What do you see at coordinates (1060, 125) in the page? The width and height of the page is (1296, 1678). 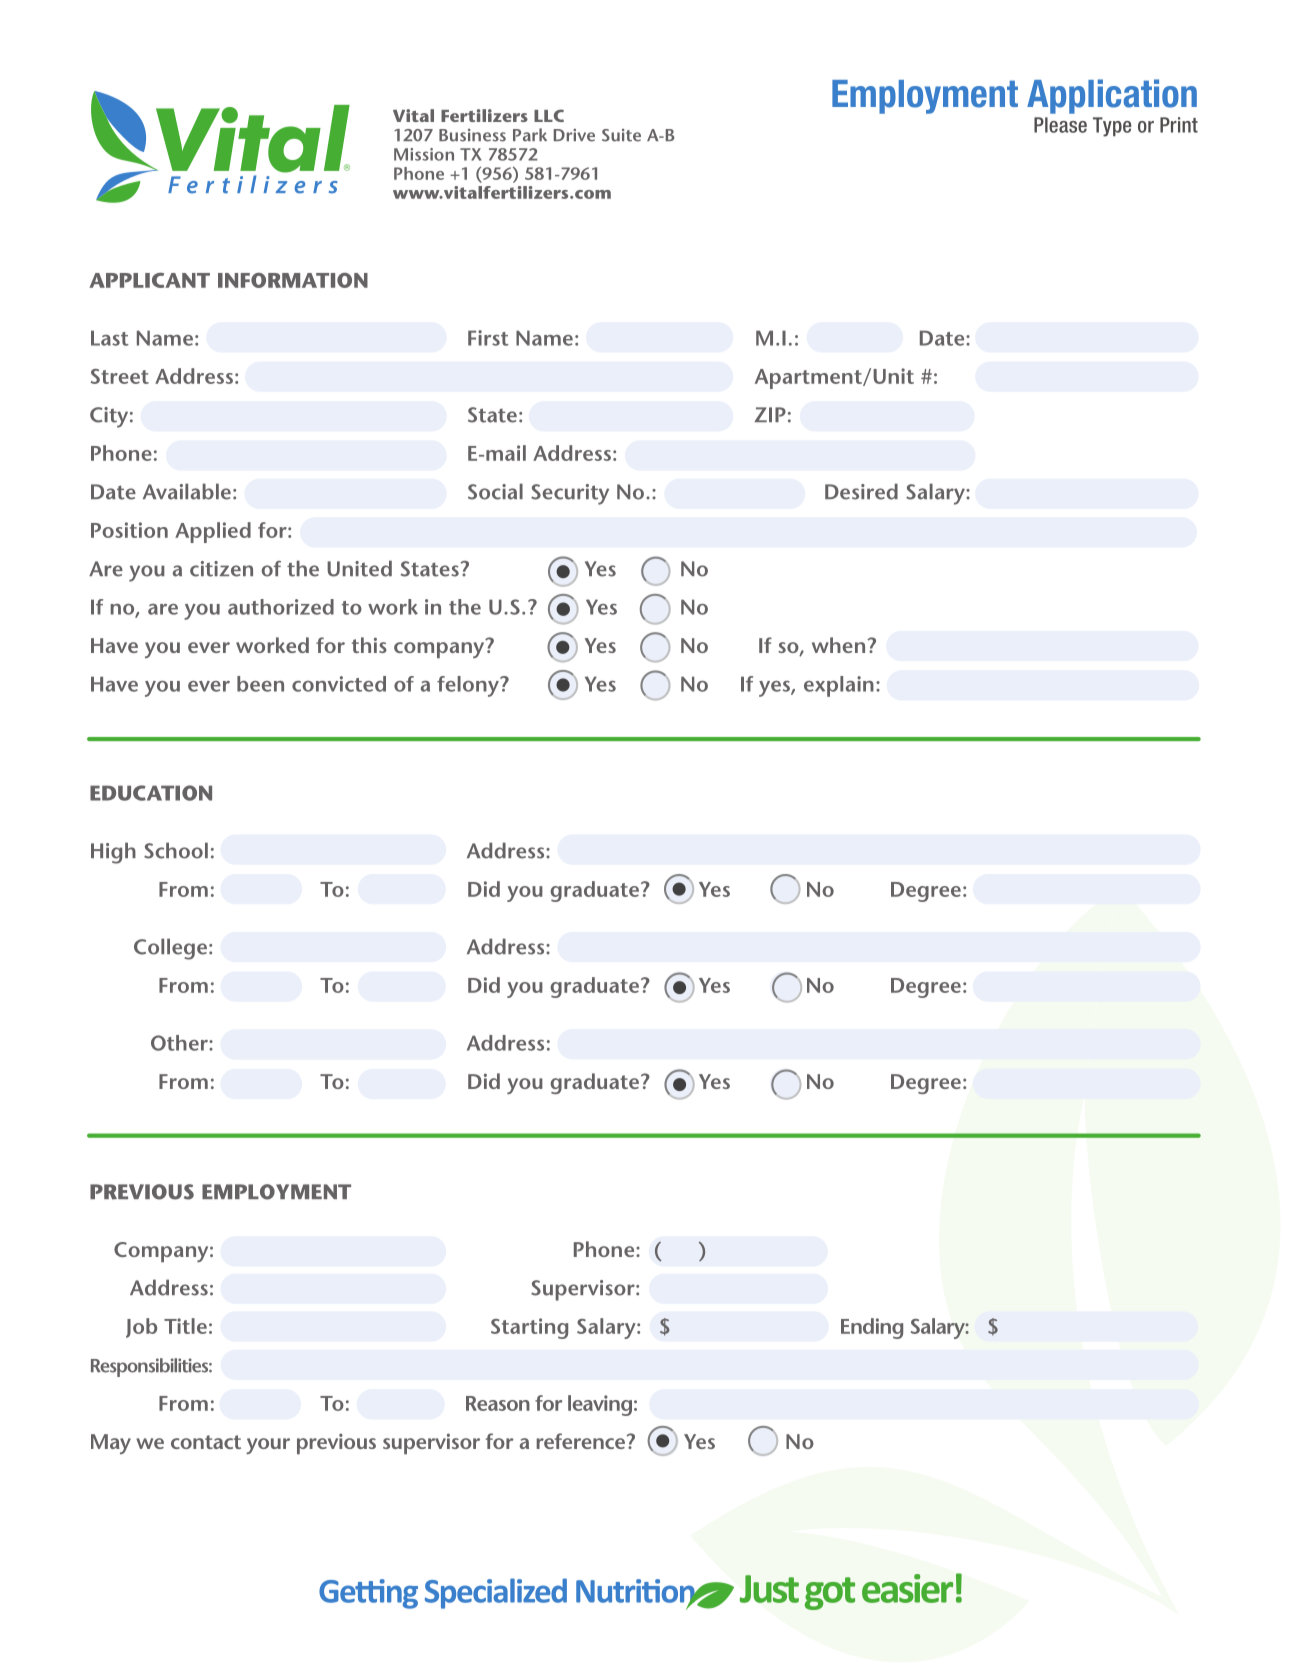 I see `Please` at bounding box center [1060, 125].
